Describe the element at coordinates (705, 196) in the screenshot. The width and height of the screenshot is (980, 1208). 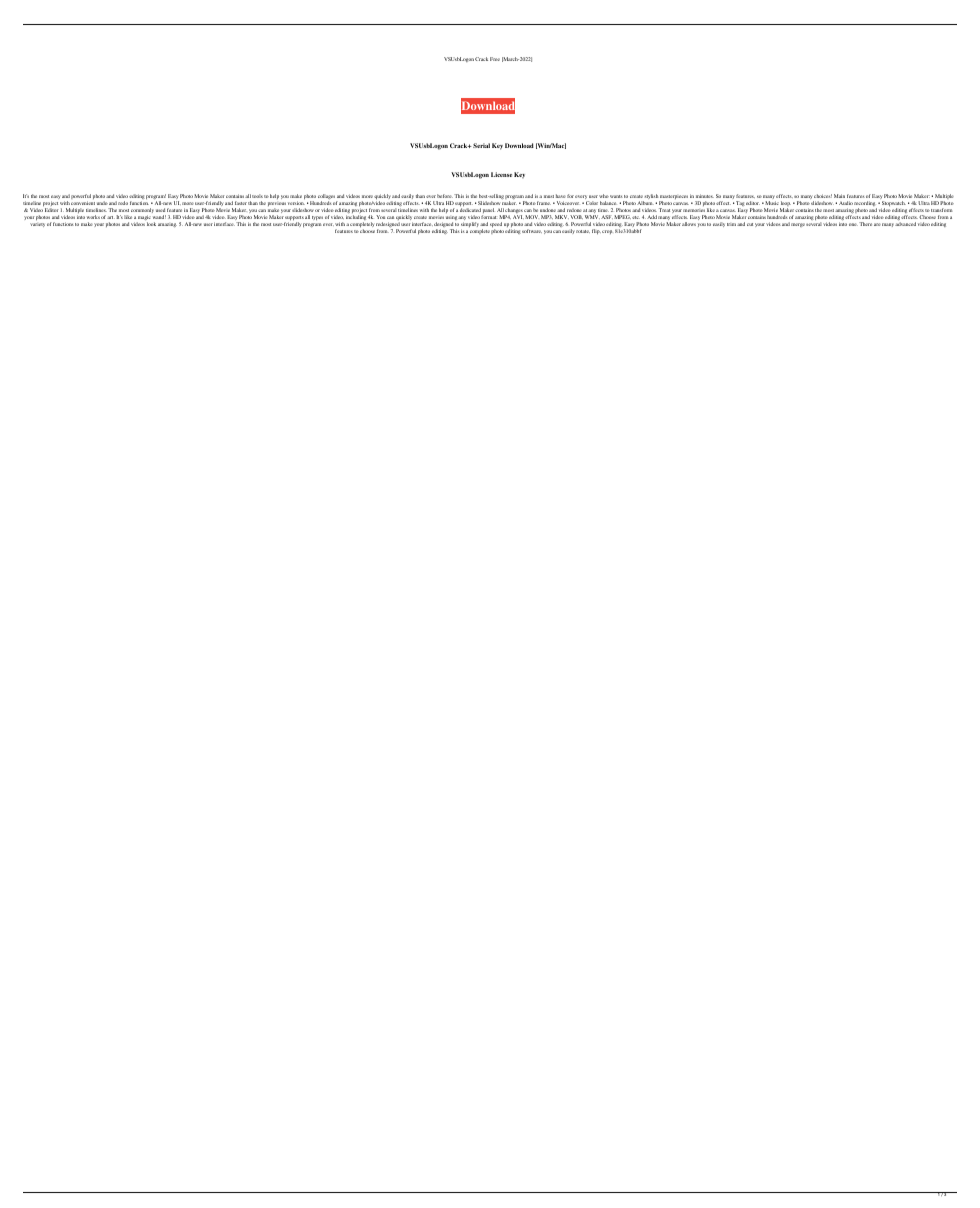
I see `minutes` at that location.
